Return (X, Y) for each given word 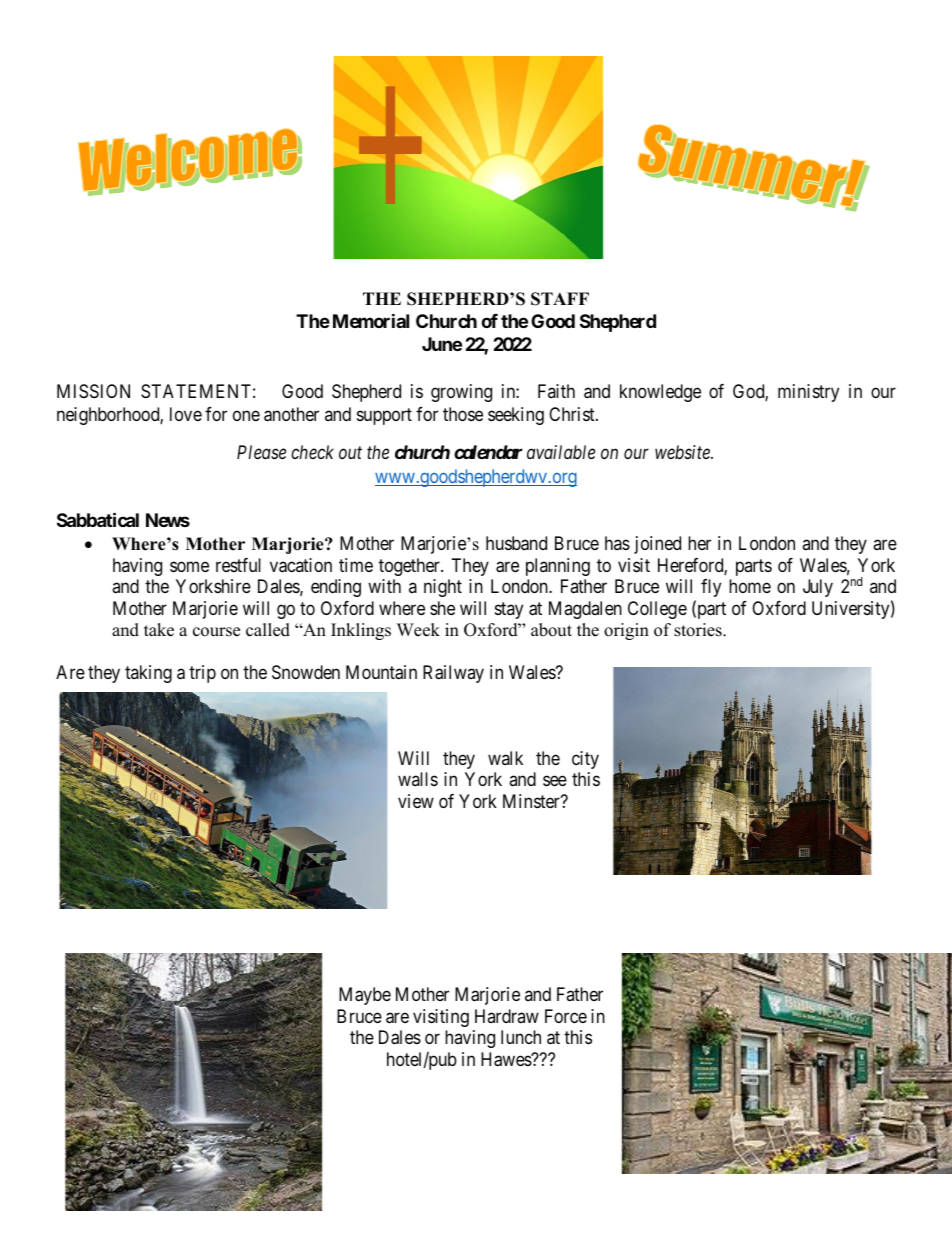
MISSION (93, 391)
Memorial (371, 320)
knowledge (660, 393)
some (189, 566)
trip (202, 674)
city (585, 760)
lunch (521, 1037)
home (750, 586)
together (410, 567)
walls (418, 779)
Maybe (365, 996)
